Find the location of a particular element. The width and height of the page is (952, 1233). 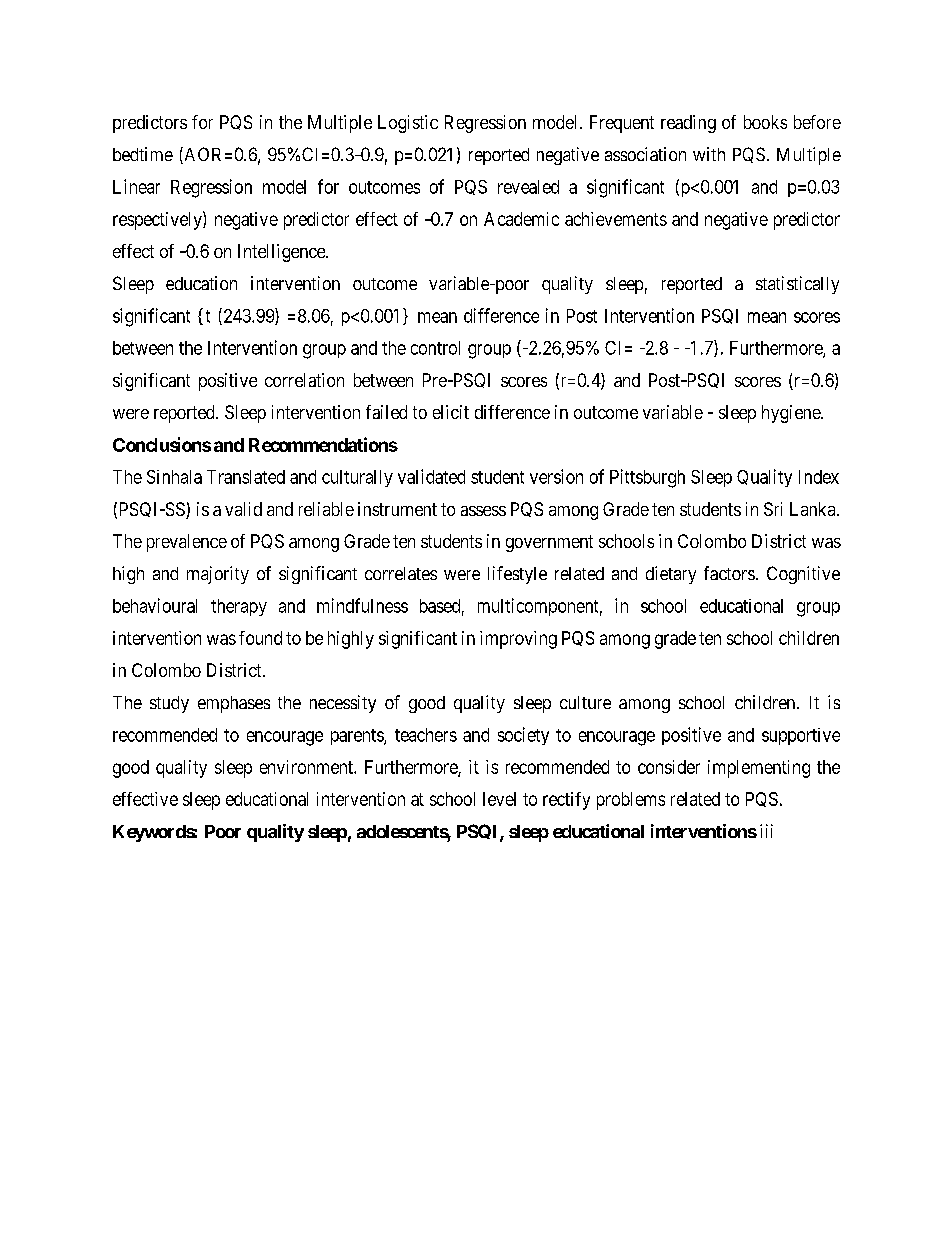

Logistic is located at coordinates (408, 124).
